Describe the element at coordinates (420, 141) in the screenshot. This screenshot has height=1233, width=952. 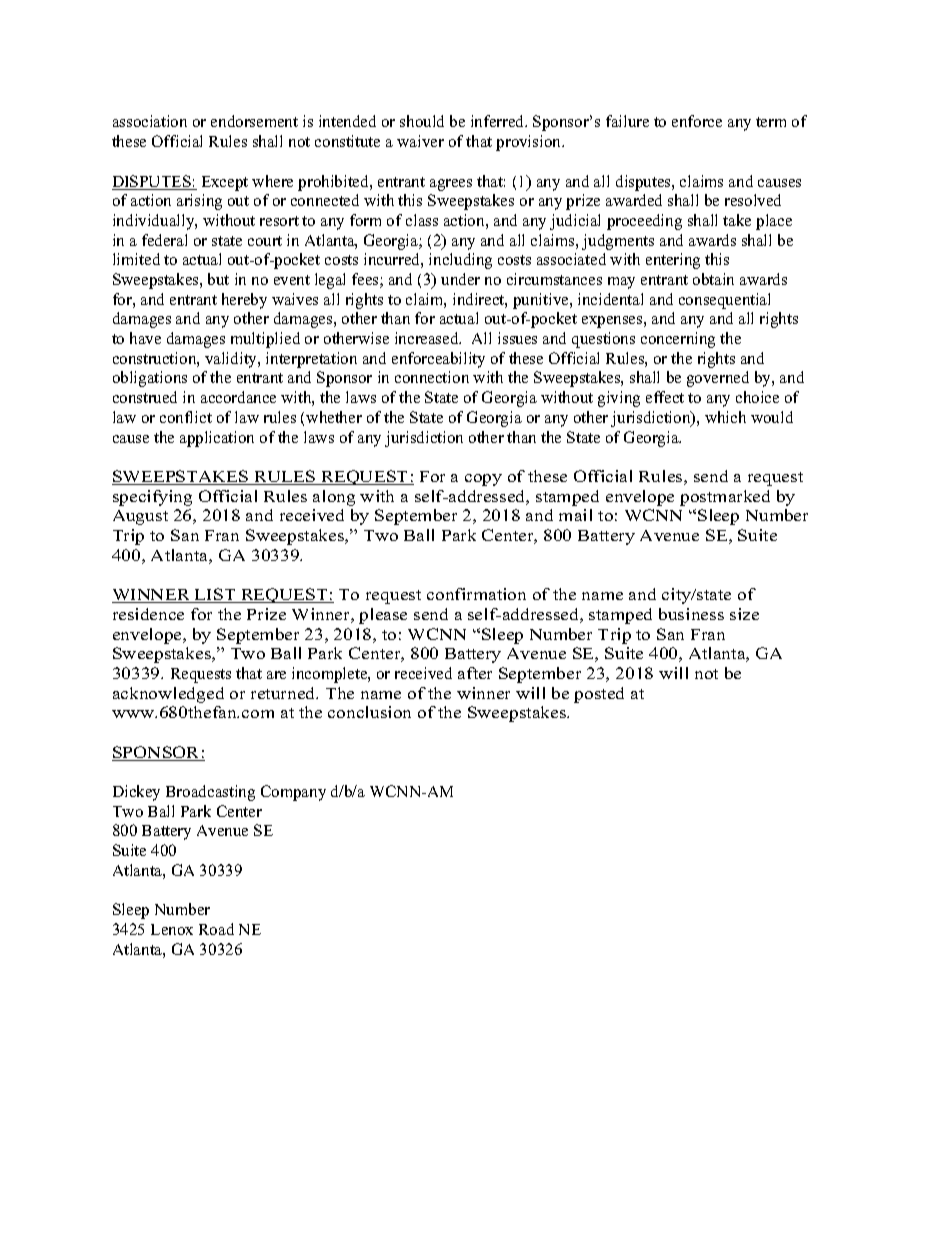
I see `waiver` at that location.
